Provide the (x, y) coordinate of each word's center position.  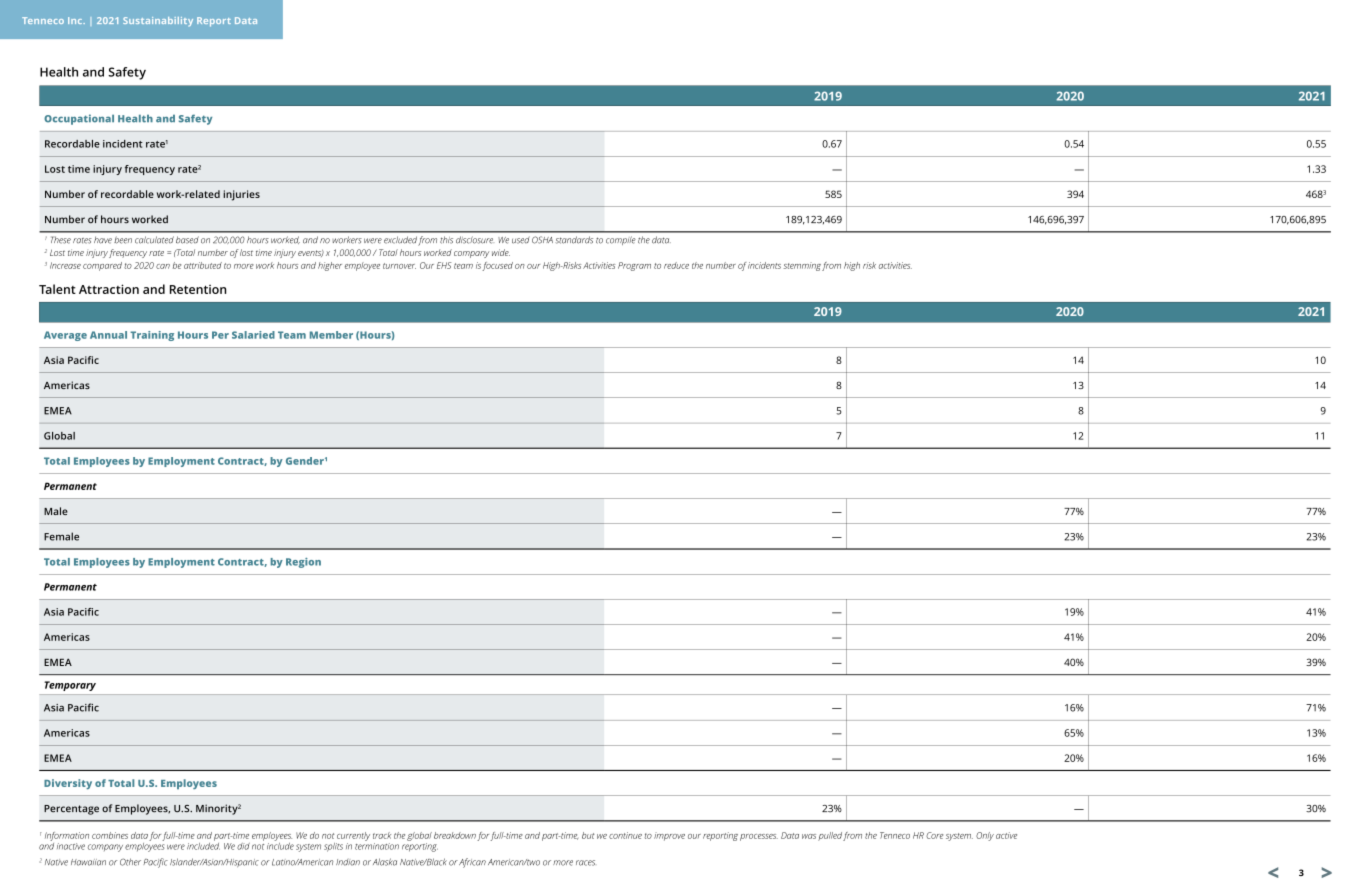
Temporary (70, 686)
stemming (802, 266)
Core (934, 835)
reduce (676, 265)
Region (303, 563)
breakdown (455, 835)
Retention (198, 289)
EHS (444, 265)
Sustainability (158, 21)
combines (110, 835)
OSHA (542, 240)
